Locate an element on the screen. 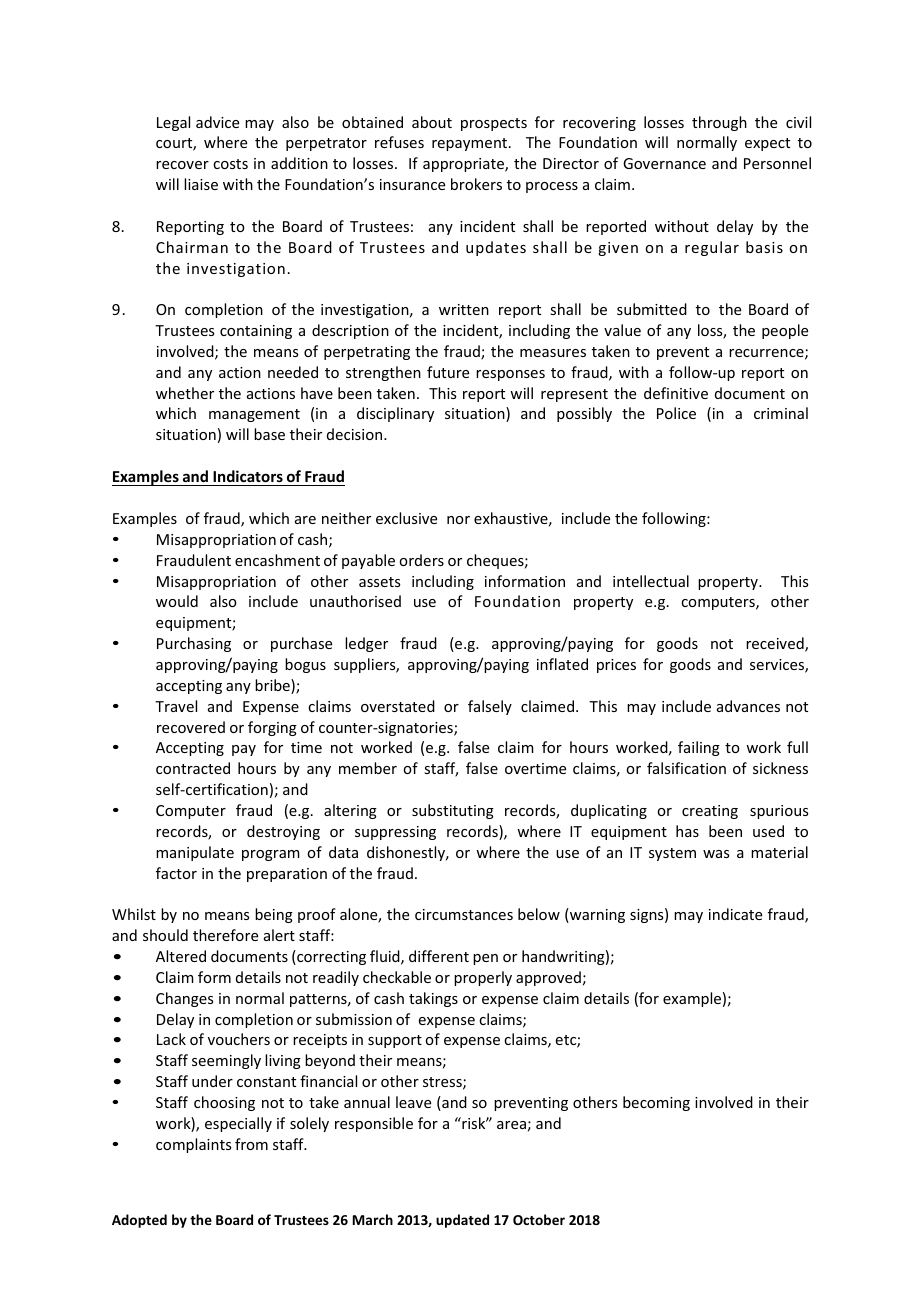 This screenshot has height=1308, width=924. manipulate is located at coordinates (195, 853).
